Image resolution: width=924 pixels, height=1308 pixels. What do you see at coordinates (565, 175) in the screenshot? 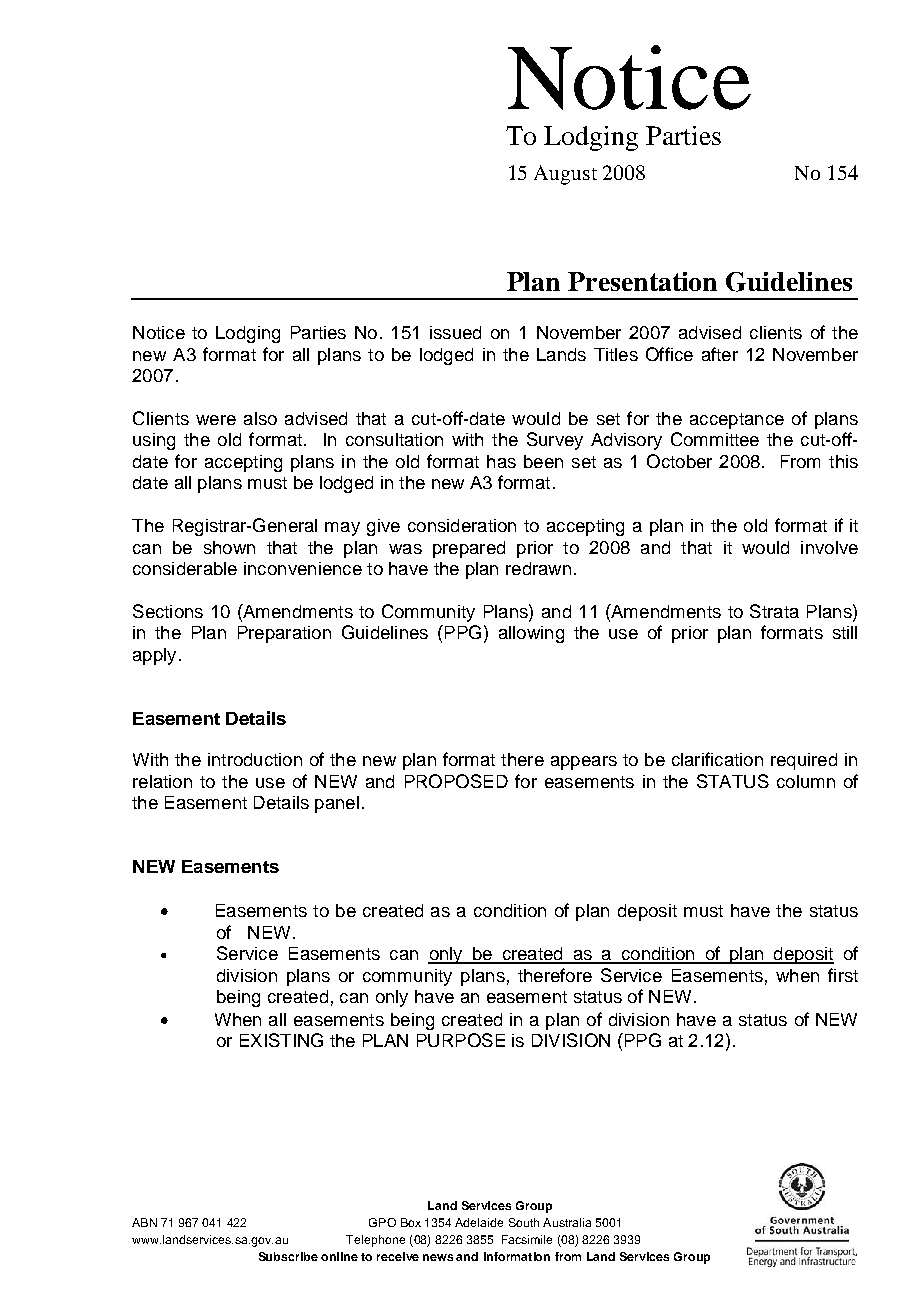
I see `August` at bounding box center [565, 175].
